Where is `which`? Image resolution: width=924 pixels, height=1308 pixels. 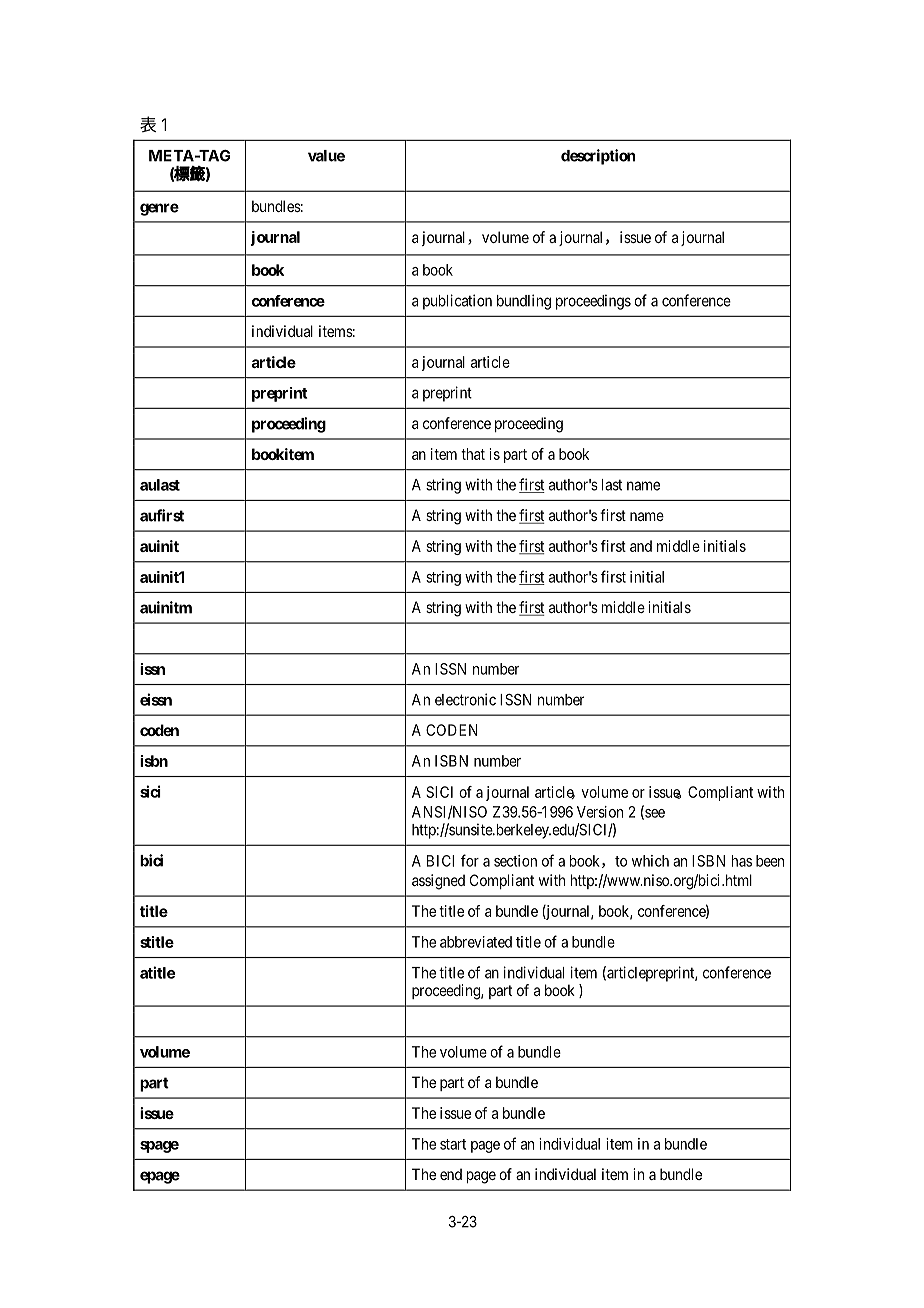
which is located at coordinates (650, 861).
